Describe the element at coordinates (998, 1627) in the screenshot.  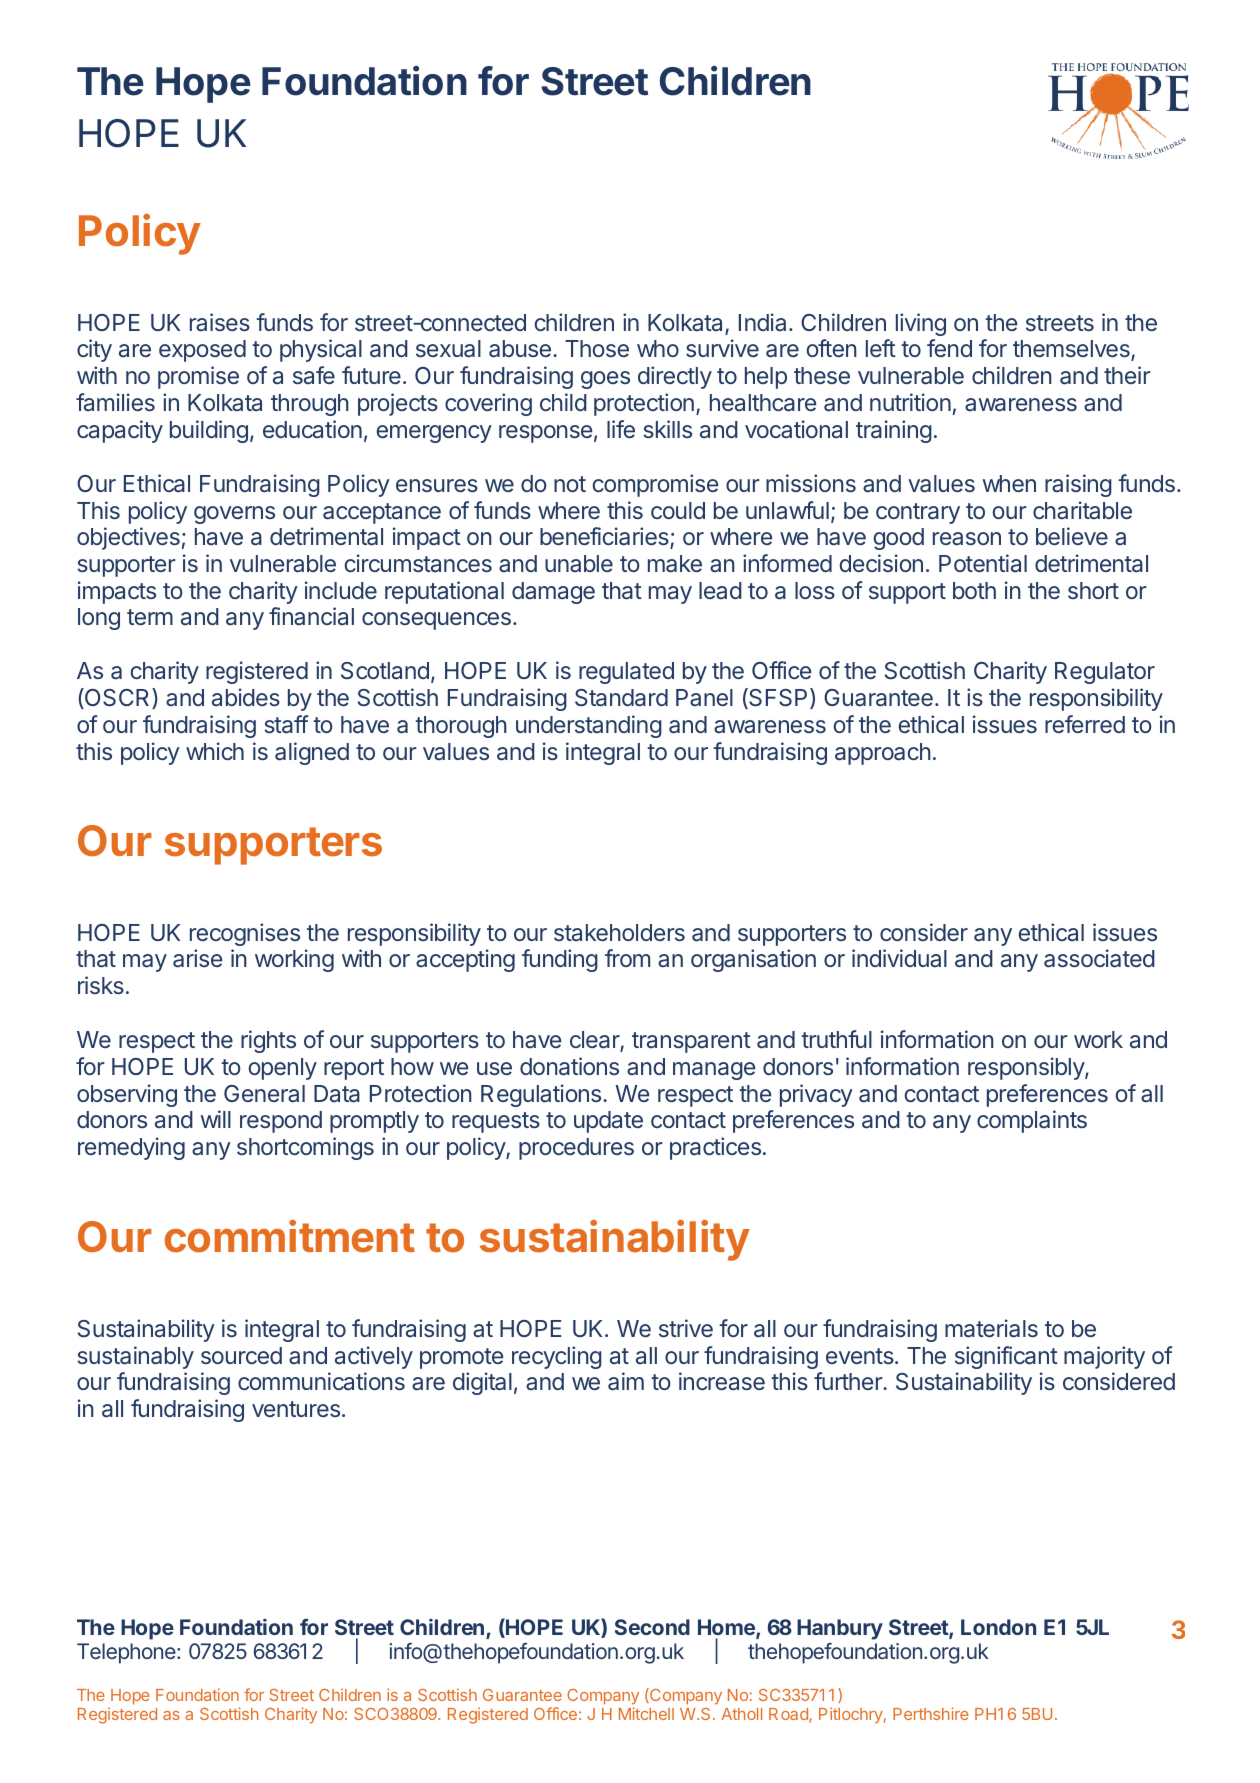
I see `London` at that location.
